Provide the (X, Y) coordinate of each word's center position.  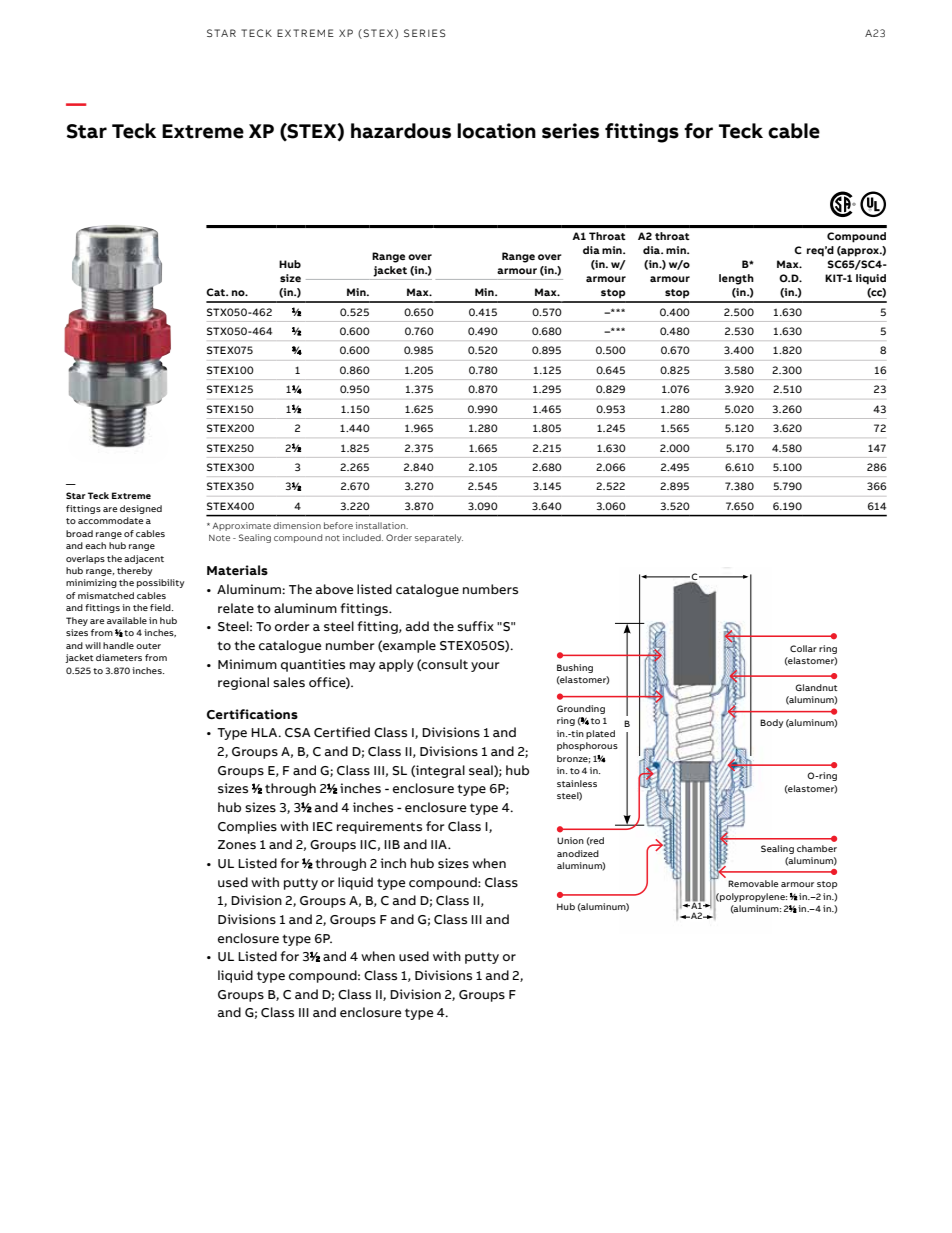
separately (439, 538)
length (736, 279)
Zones (237, 845)
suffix (475, 626)
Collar (803, 648)
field (161, 607)
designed (141, 509)
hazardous (401, 131)
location (496, 131)
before (338, 525)
